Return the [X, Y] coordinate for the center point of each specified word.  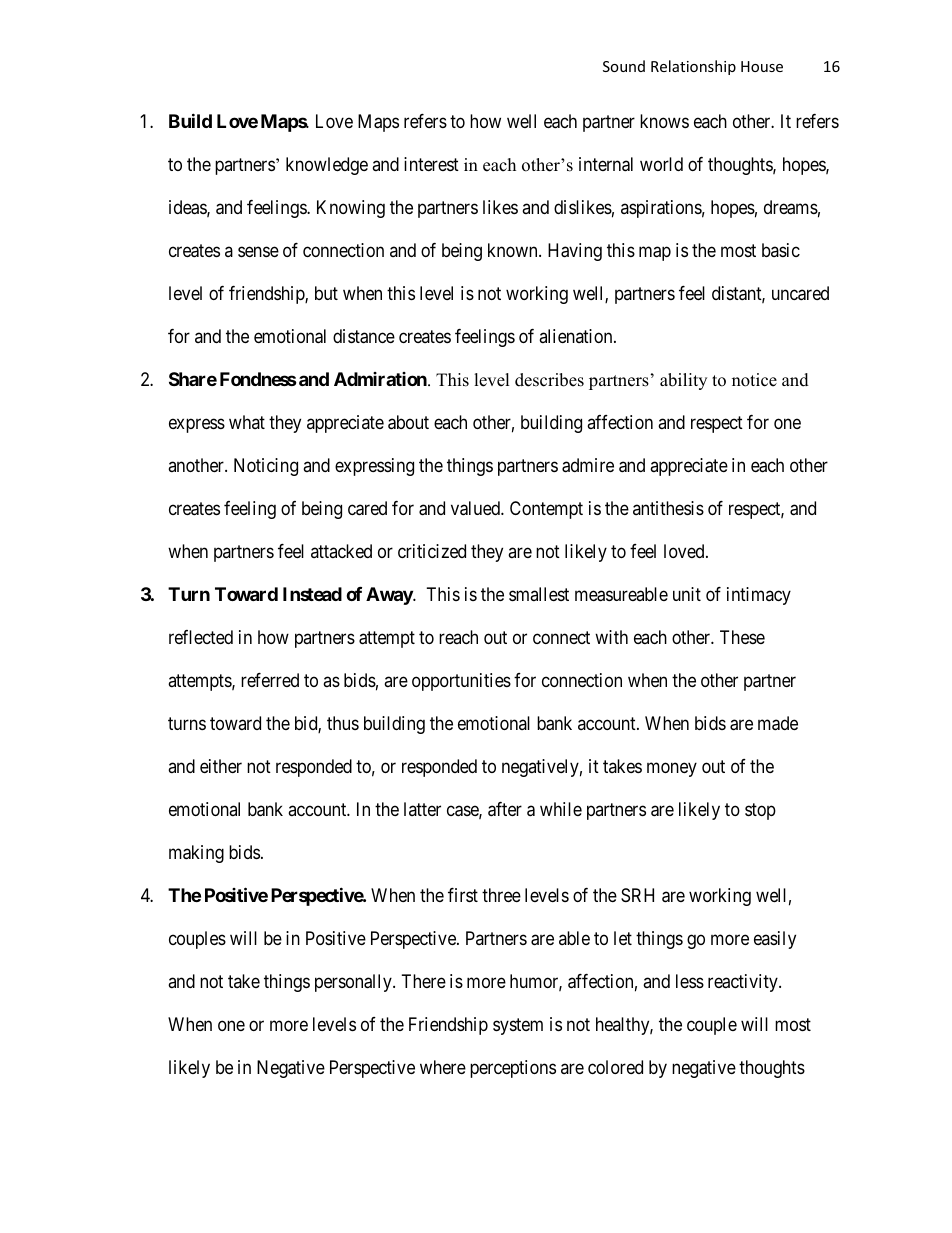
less [690, 981]
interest [431, 164]
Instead [312, 594]
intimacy [759, 596]
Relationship [693, 67]
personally [354, 983]
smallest [539, 594]
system [518, 1026]
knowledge [327, 166]
